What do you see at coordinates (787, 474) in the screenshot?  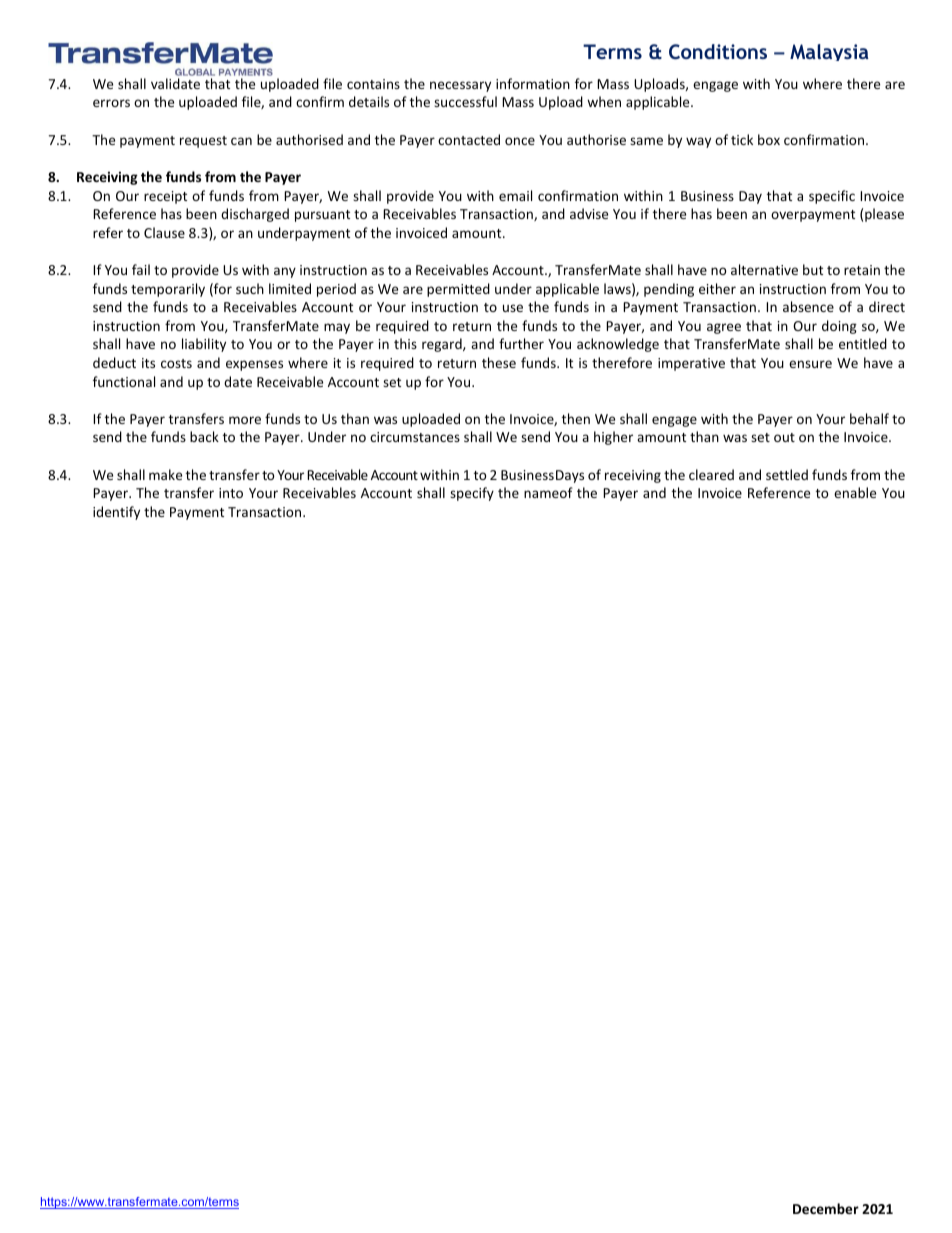 I see `settled` at bounding box center [787, 474].
